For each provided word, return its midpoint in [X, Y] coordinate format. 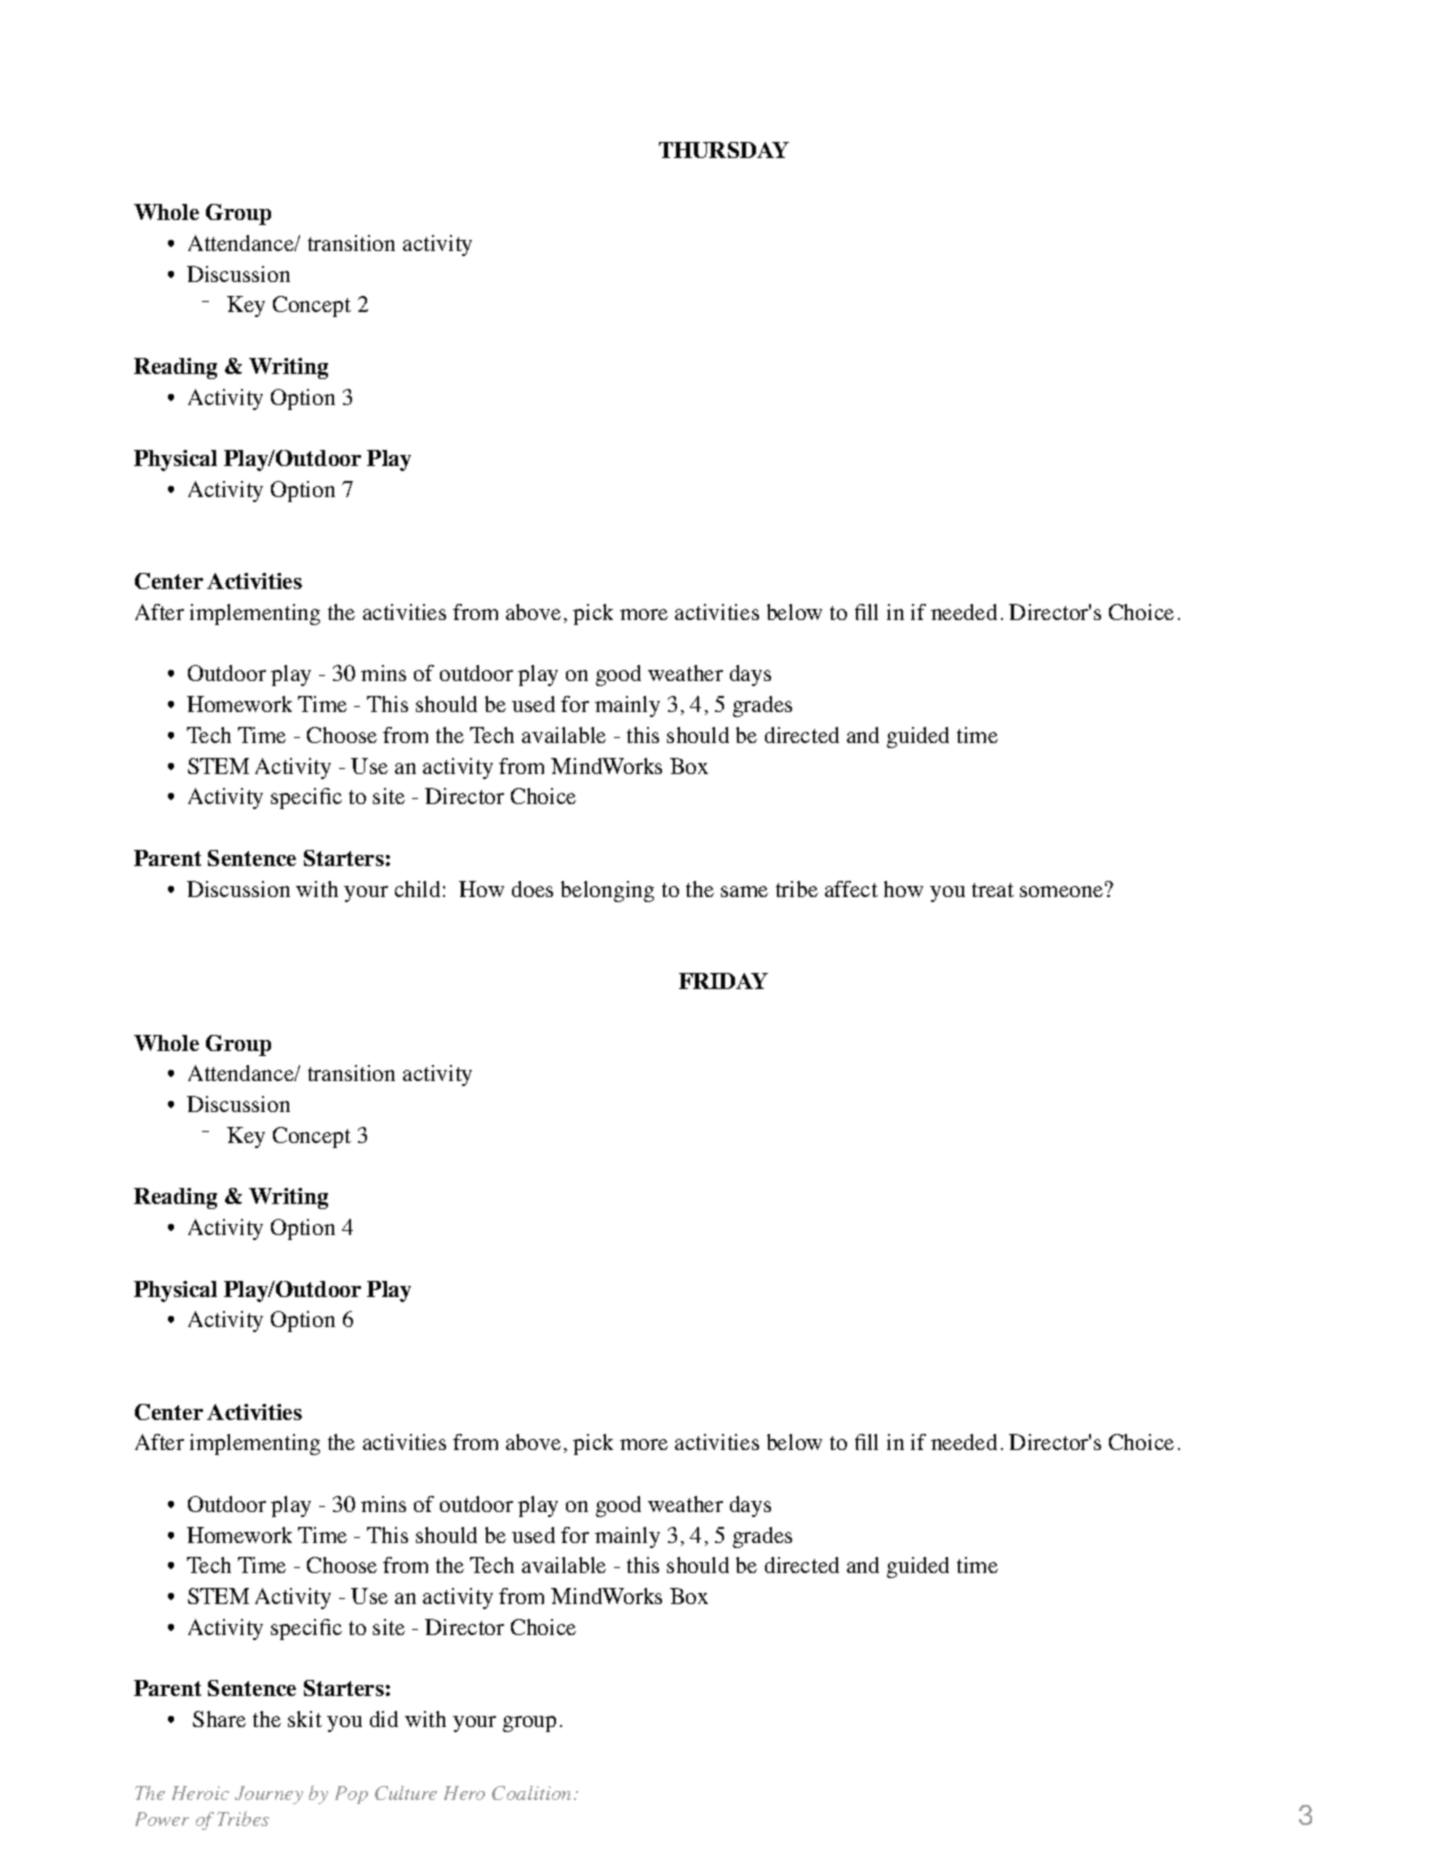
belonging [607, 891]
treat [993, 890]
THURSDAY [724, 150]
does [532, 889]
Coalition [531, 1793]
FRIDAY [723, 981]
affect [851, 889]
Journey [269, 1795]
